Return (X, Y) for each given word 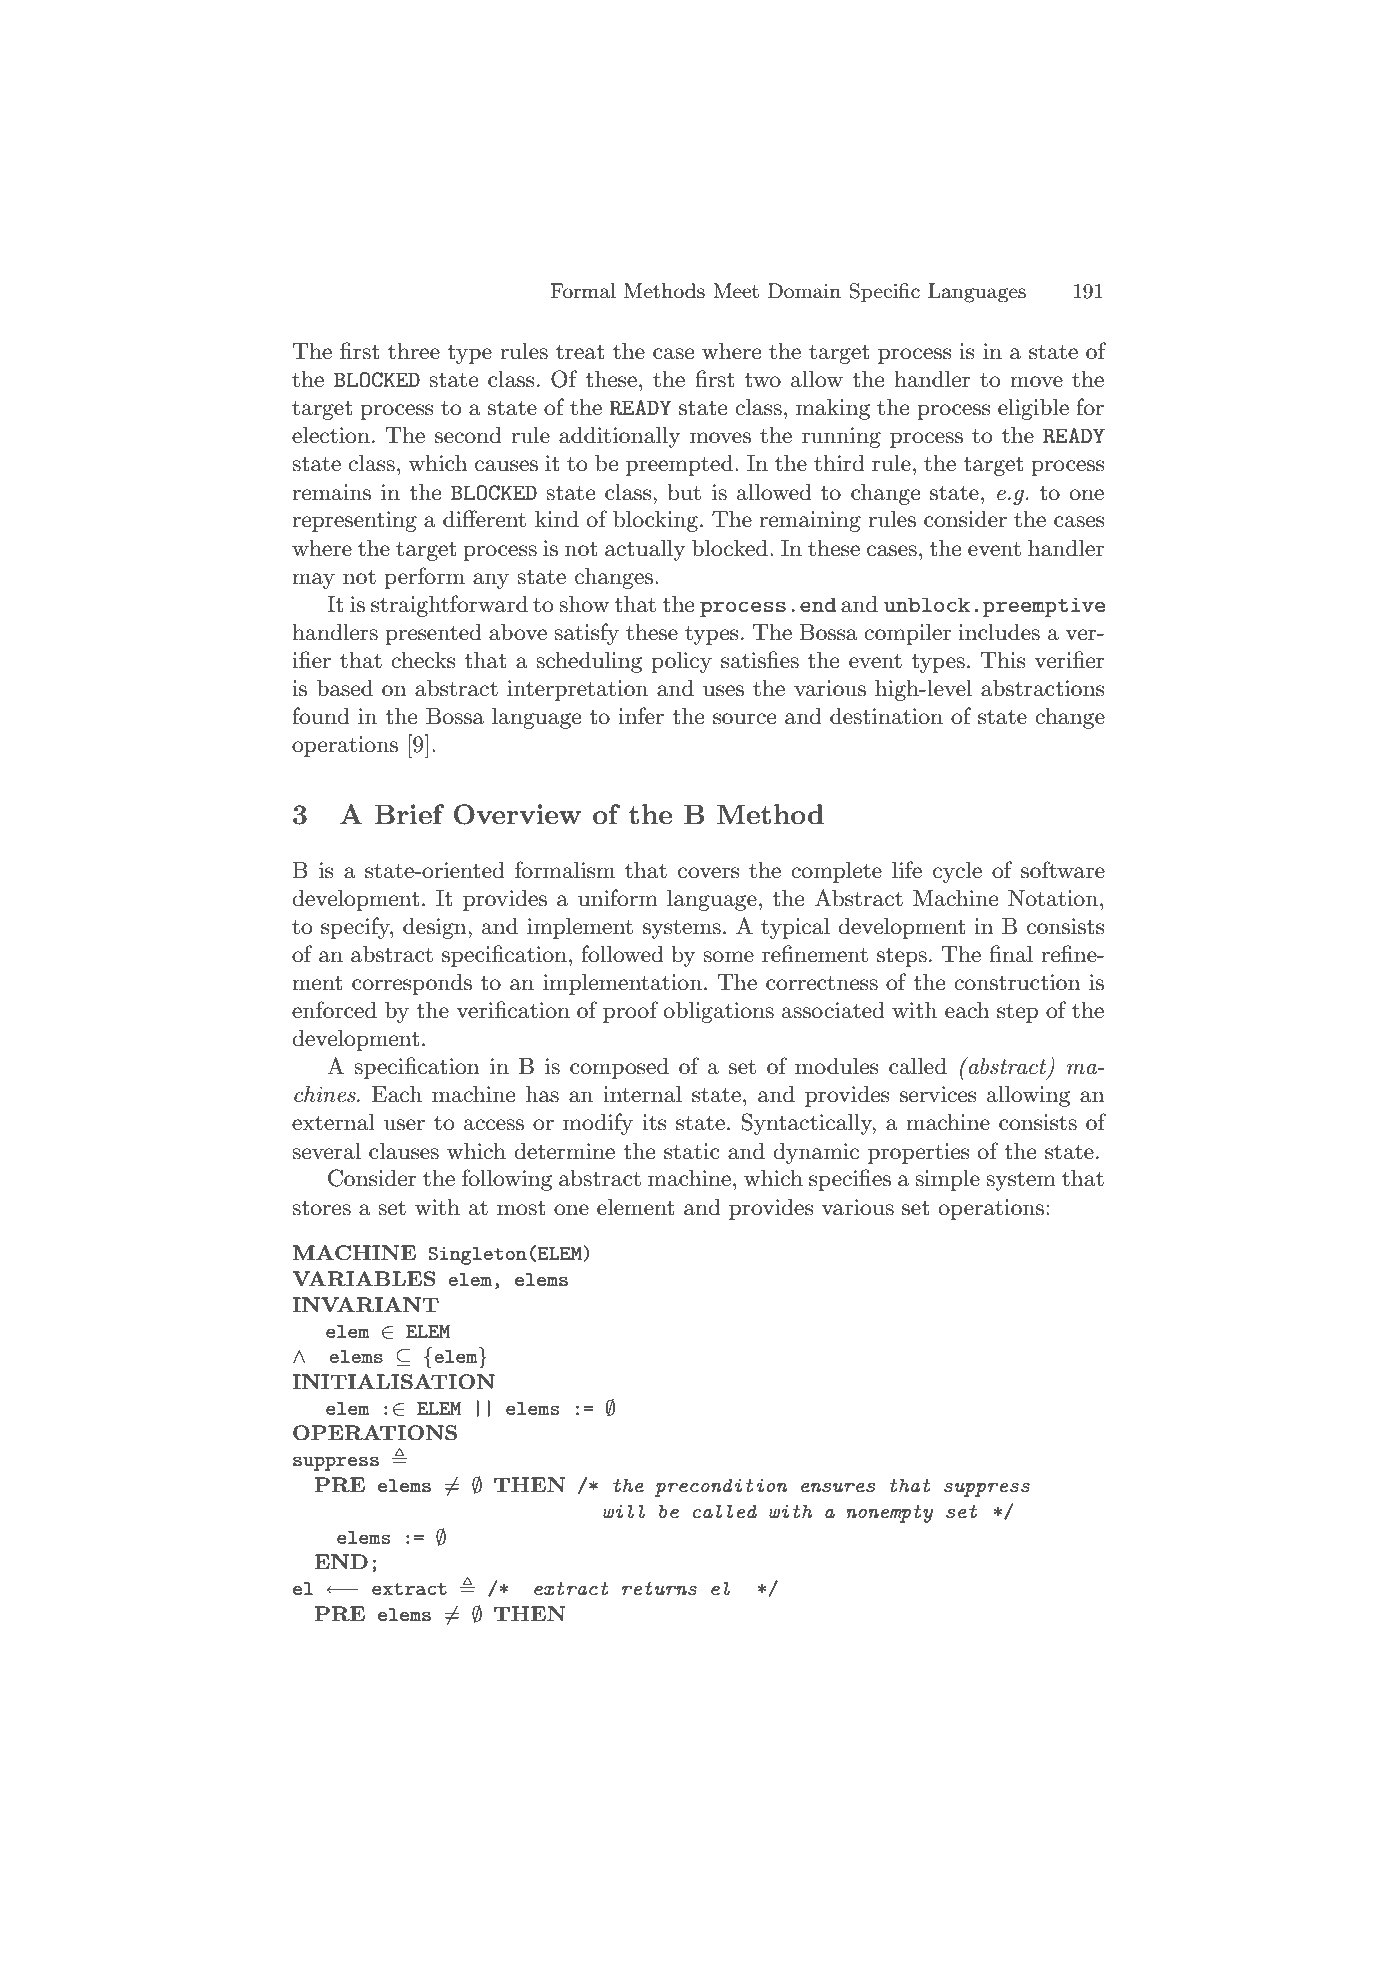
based (345, 688)
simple (947, 1180)
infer (641, 716)
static (692, 1151)
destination (886, 716)
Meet (736, 291)
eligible (1033, 409)
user (404, 1125)
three (414, 351)
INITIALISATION (393, 1382)
